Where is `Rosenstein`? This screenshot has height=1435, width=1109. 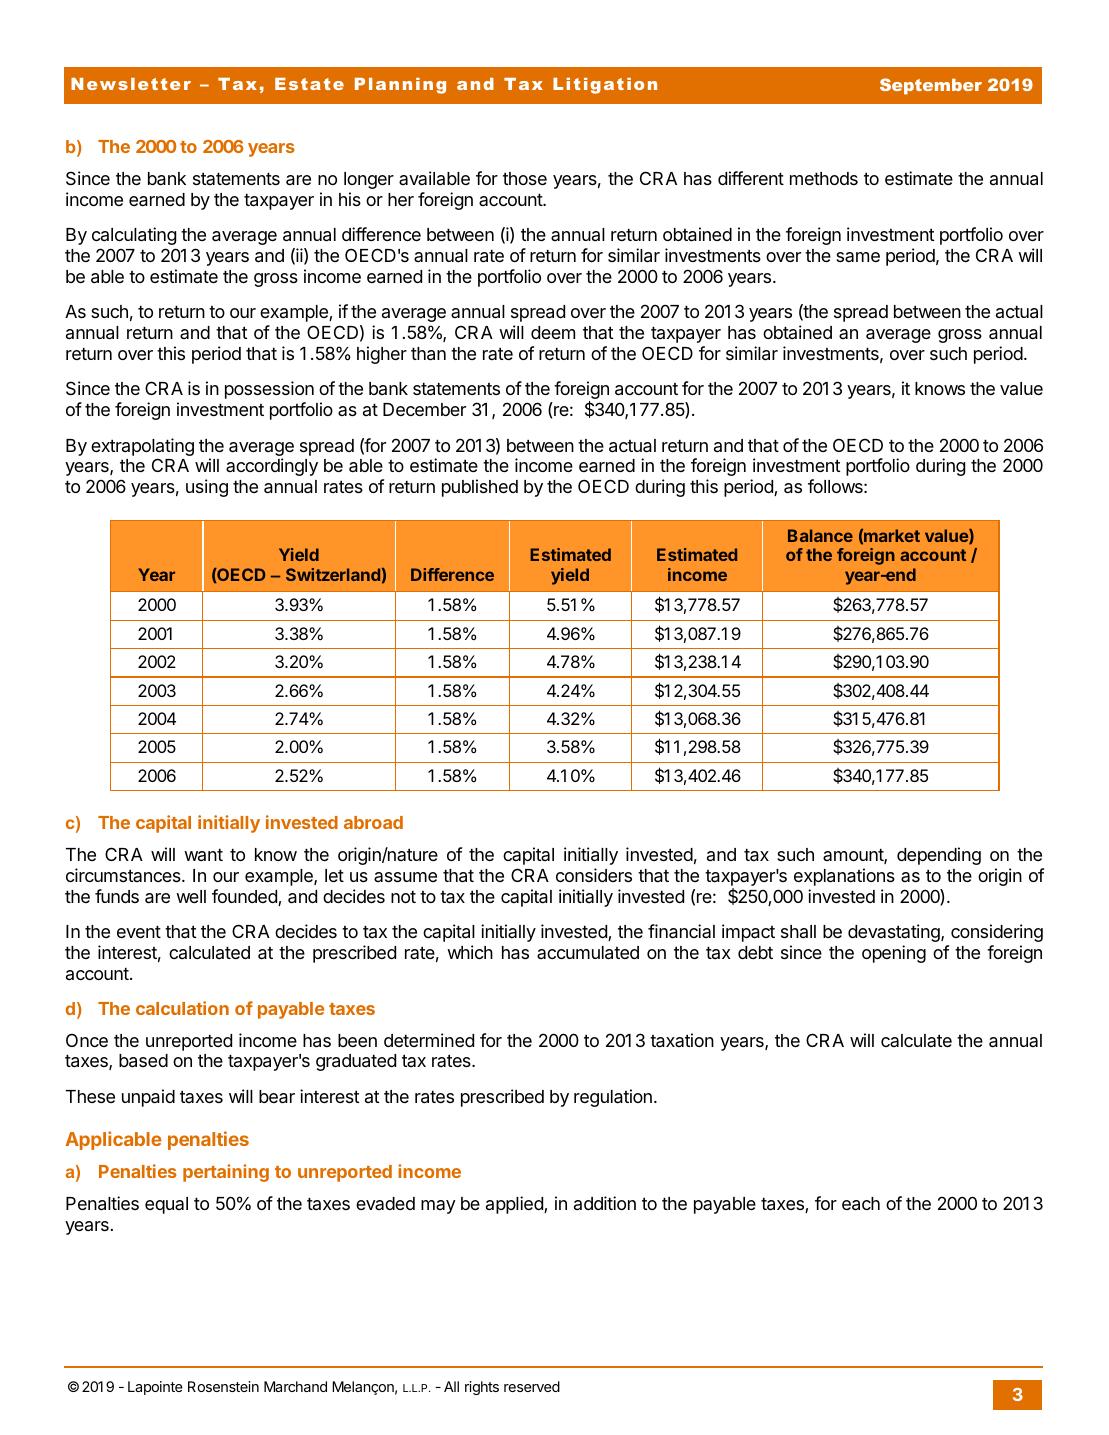 Rosenstein is located at coordinates (223, 1386).
